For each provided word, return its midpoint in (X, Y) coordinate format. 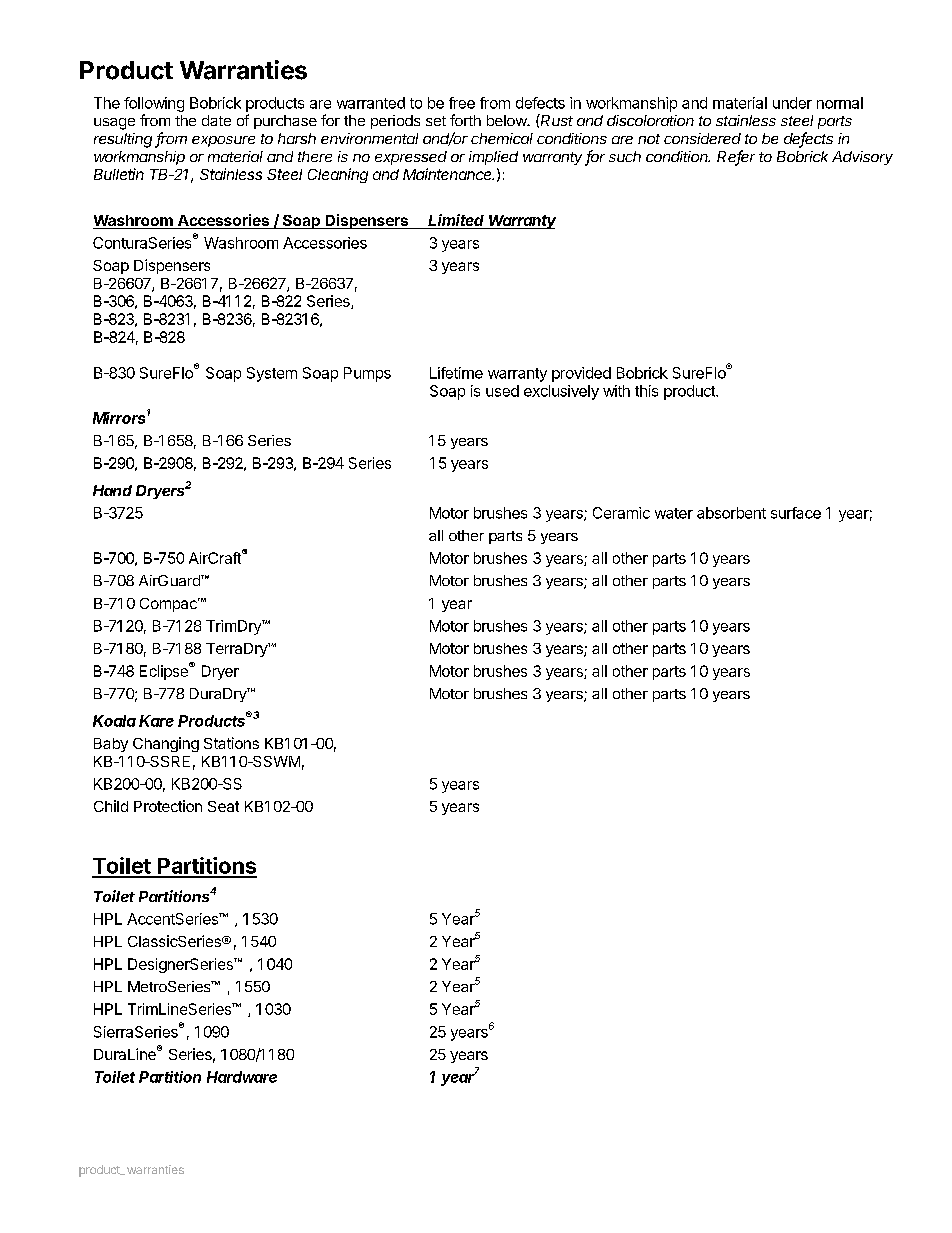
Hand (112, 490)
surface (796, 513)
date (216, 120)
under (792, 103)
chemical (502, 138)
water (674, 513)
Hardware (242, 1077)
